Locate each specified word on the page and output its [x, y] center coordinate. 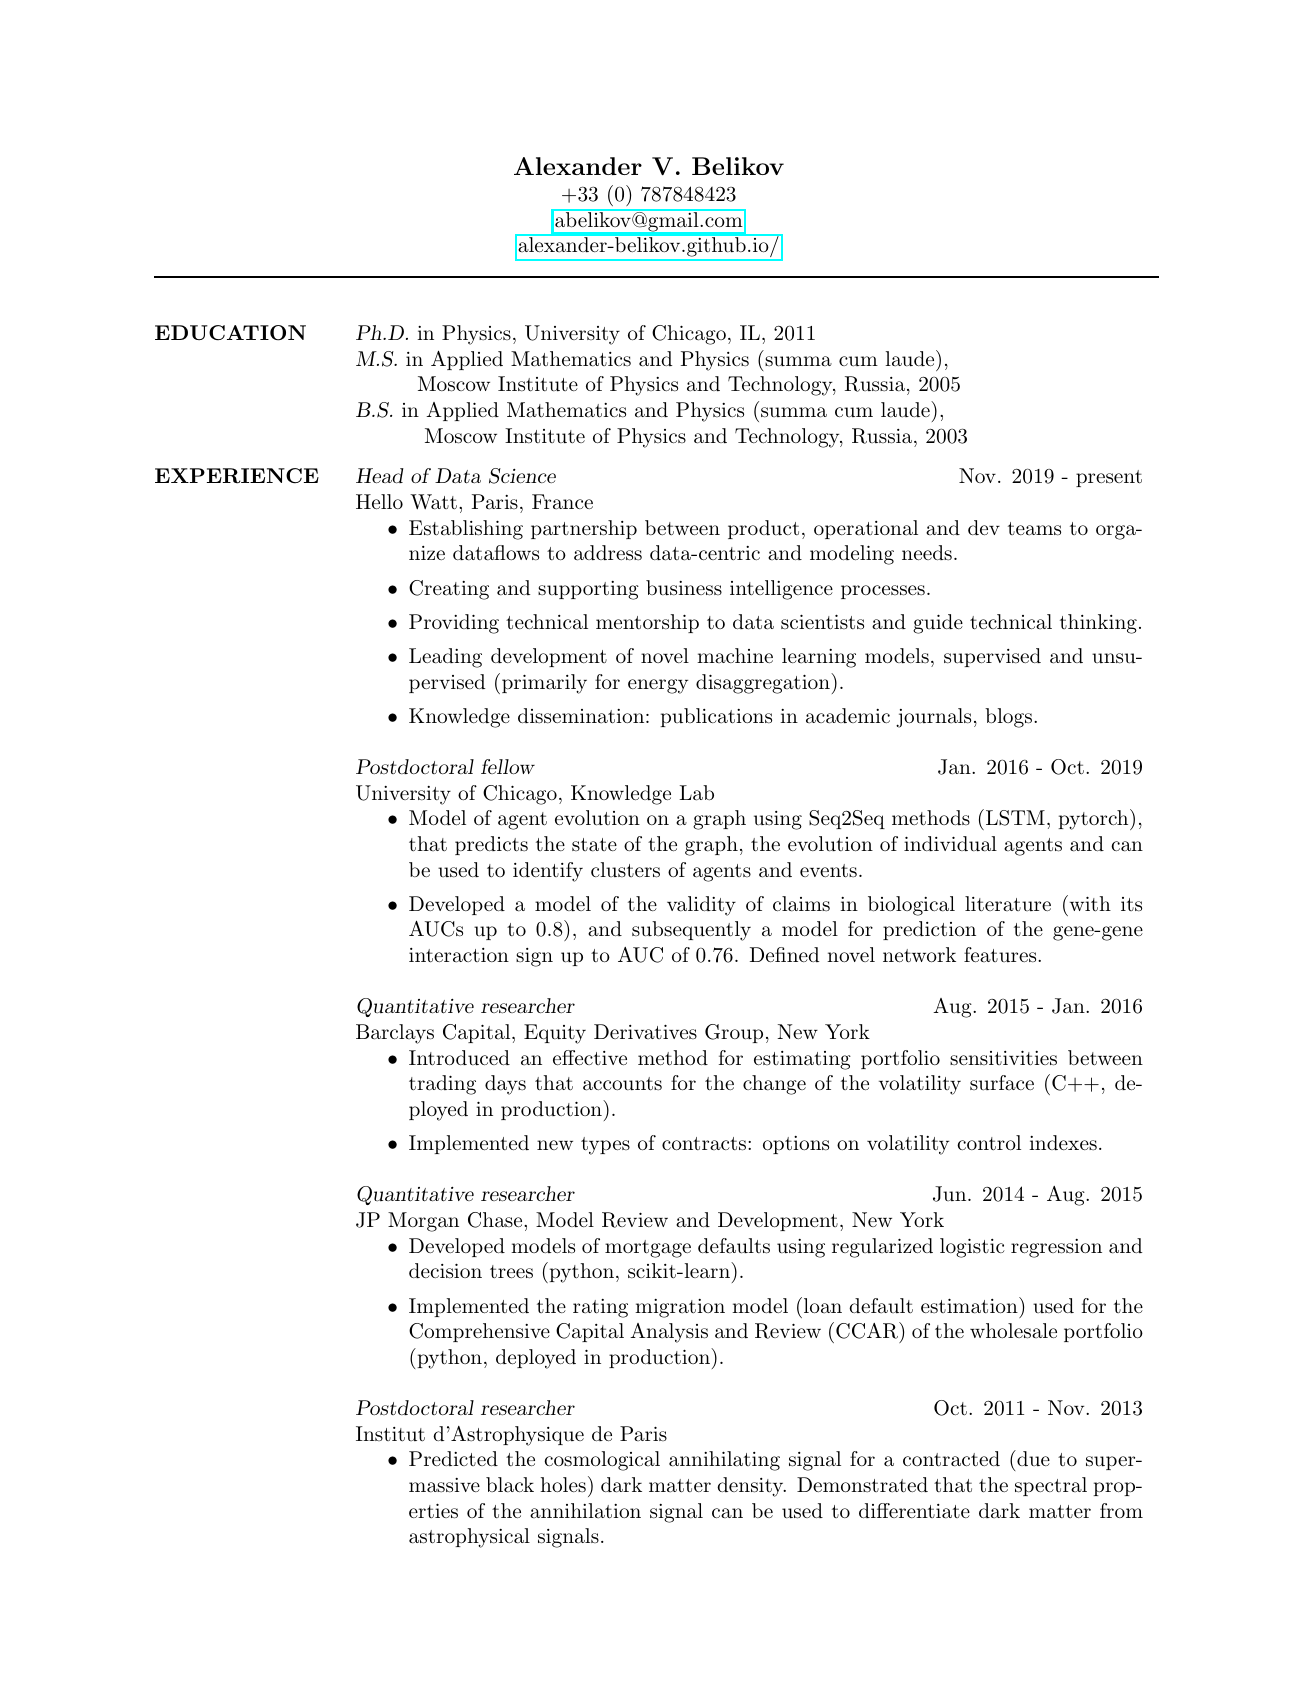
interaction [459, 955]
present [1109, 478]
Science [522, 476]
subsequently [691, 931]
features [1000, 955]
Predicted [453, 1458]
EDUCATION [230, 333]
